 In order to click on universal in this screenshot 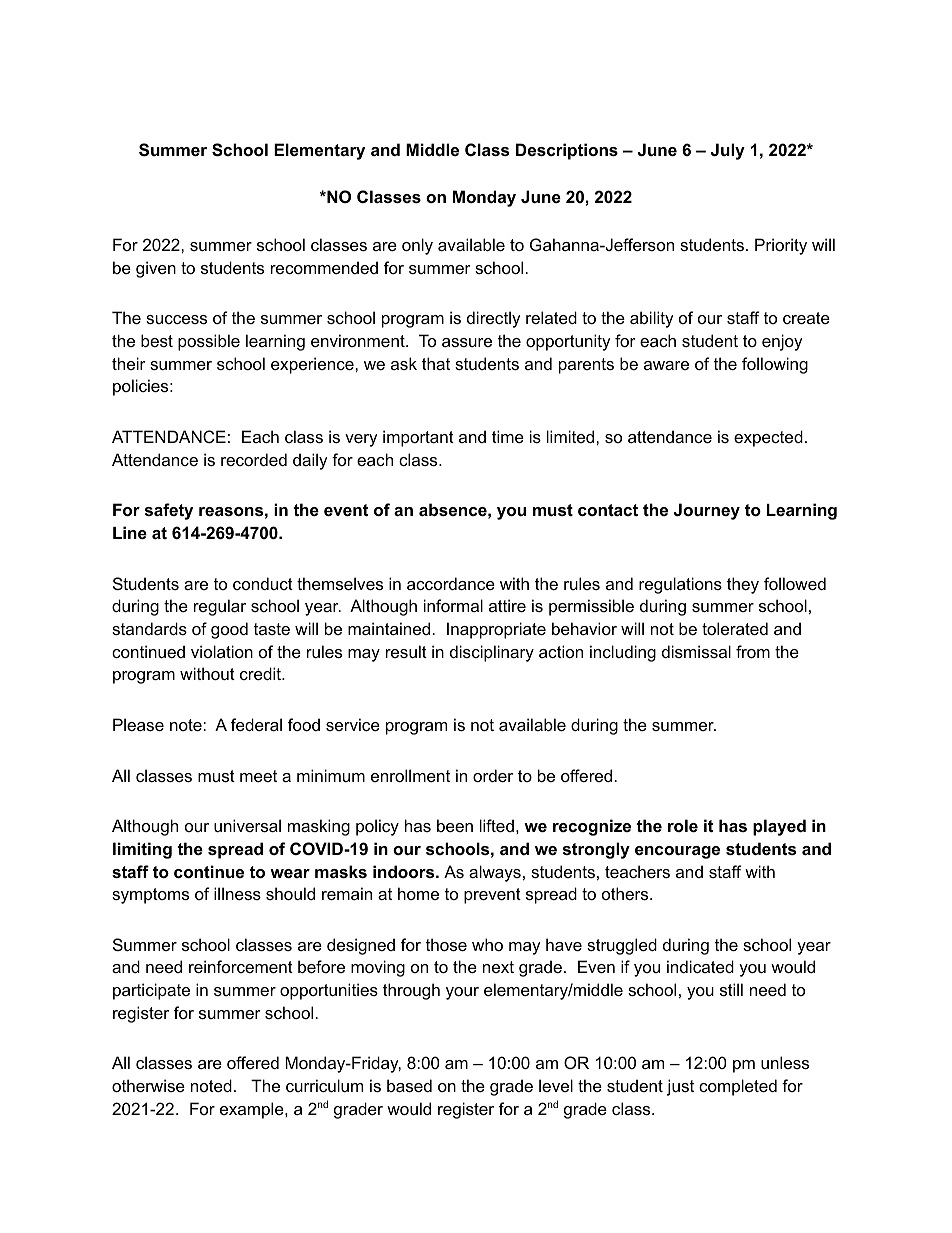, I will do `click(247, 825)`.
